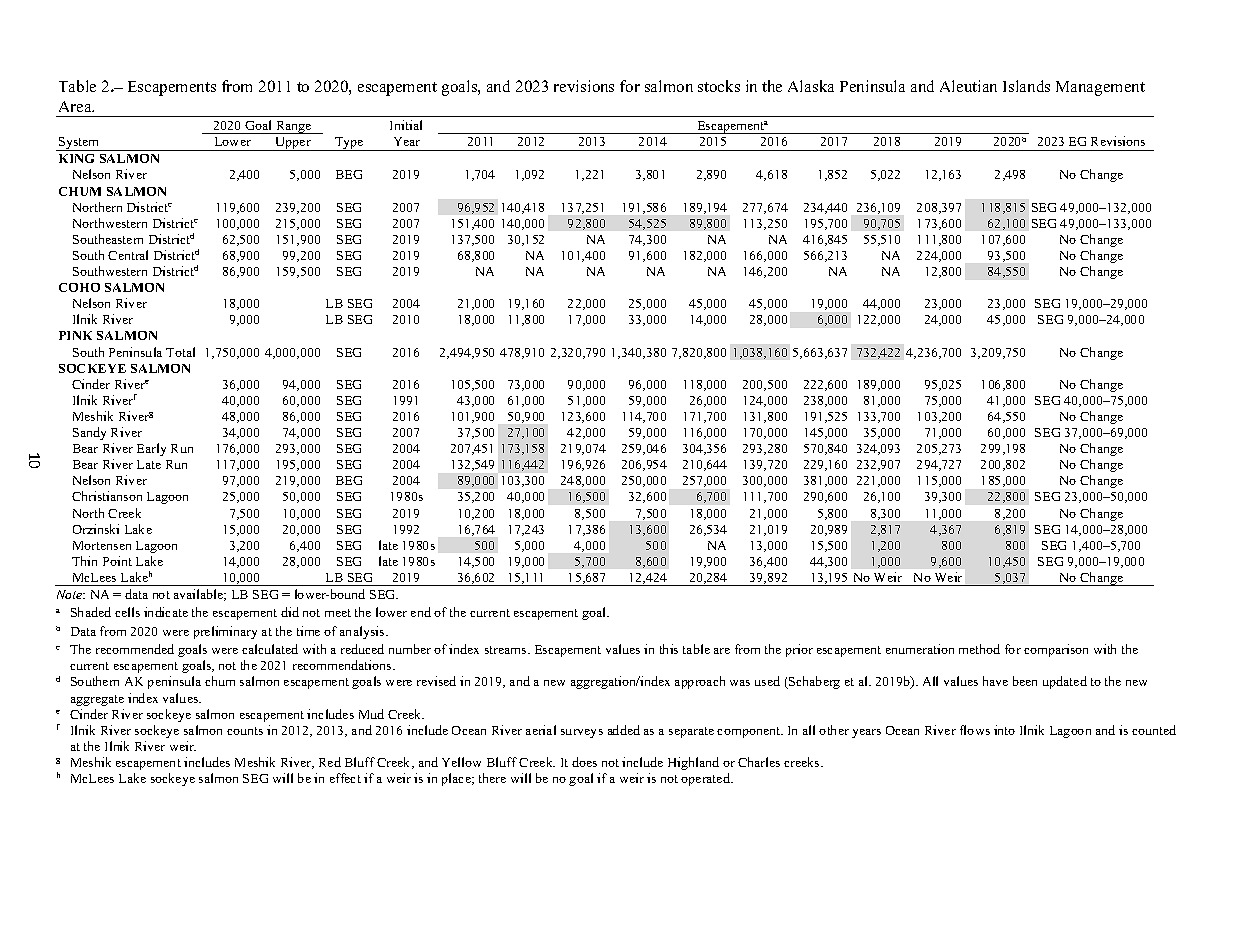 Image resolution: width=1233 pixels, height=952 pixels. I want to click on Mortensen, so click(102, 545).
